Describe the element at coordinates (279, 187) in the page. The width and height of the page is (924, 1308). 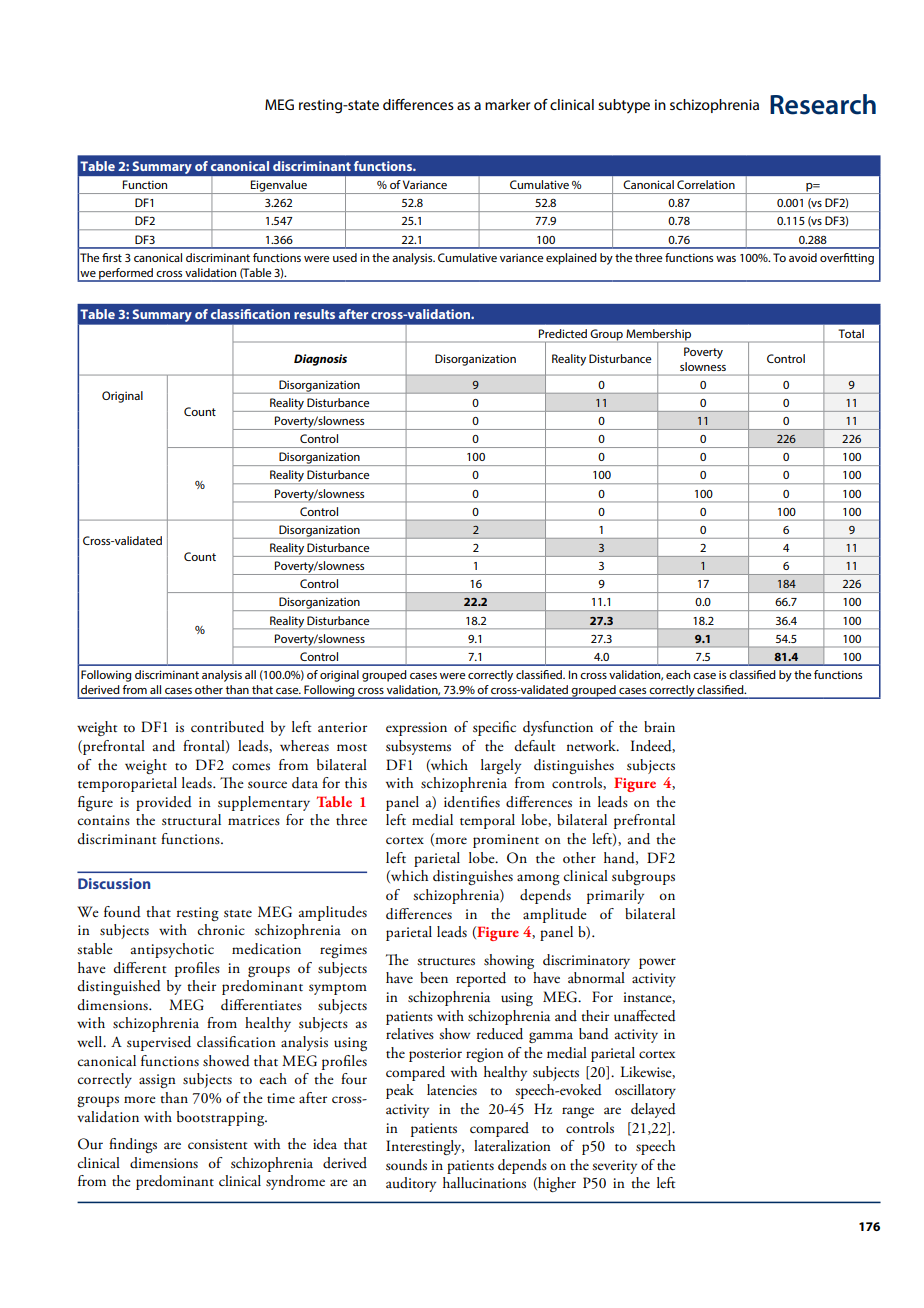
I see `Eigenvalue` at that location.
